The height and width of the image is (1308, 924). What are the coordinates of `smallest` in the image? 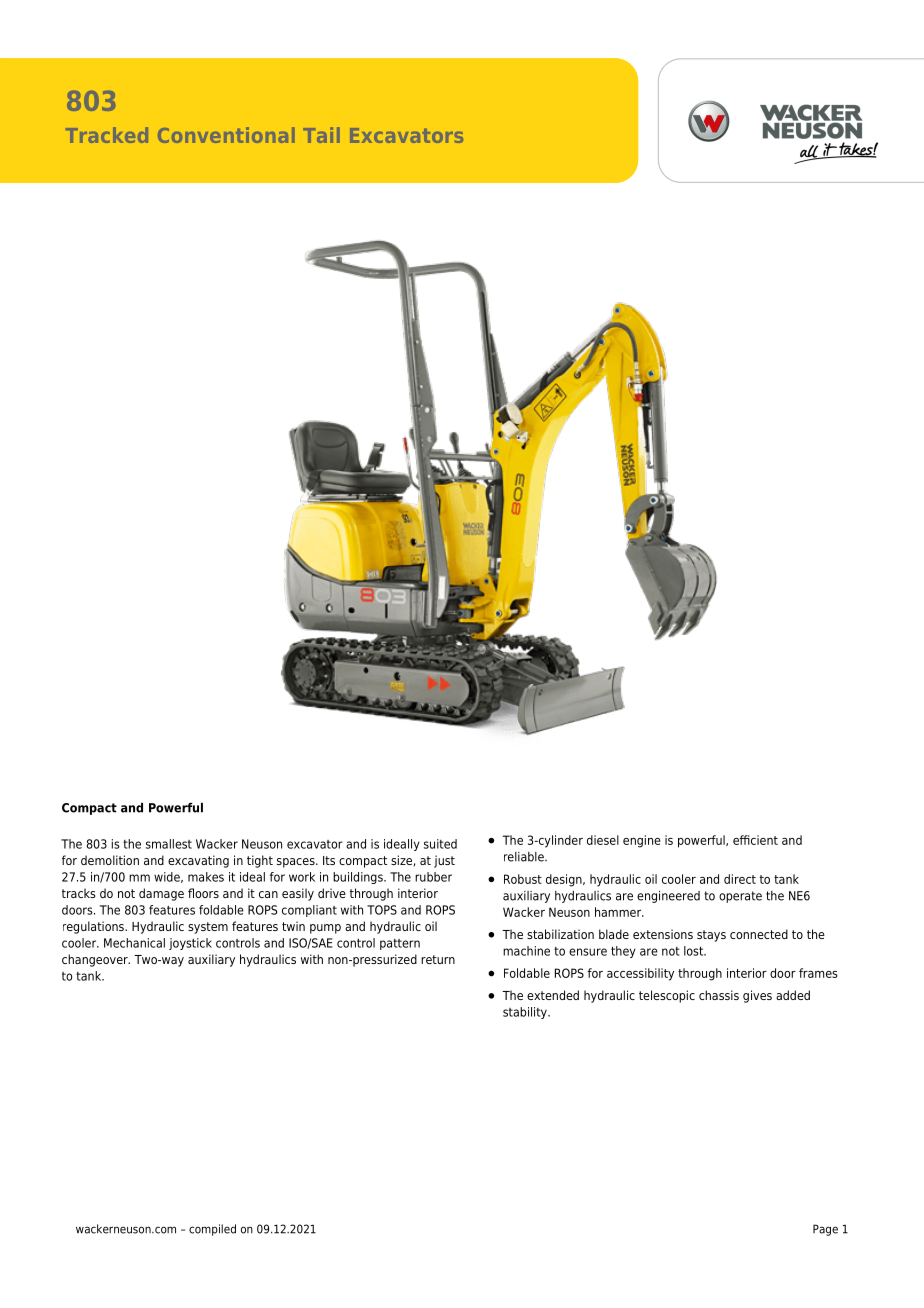 It's located at (169, 844).
